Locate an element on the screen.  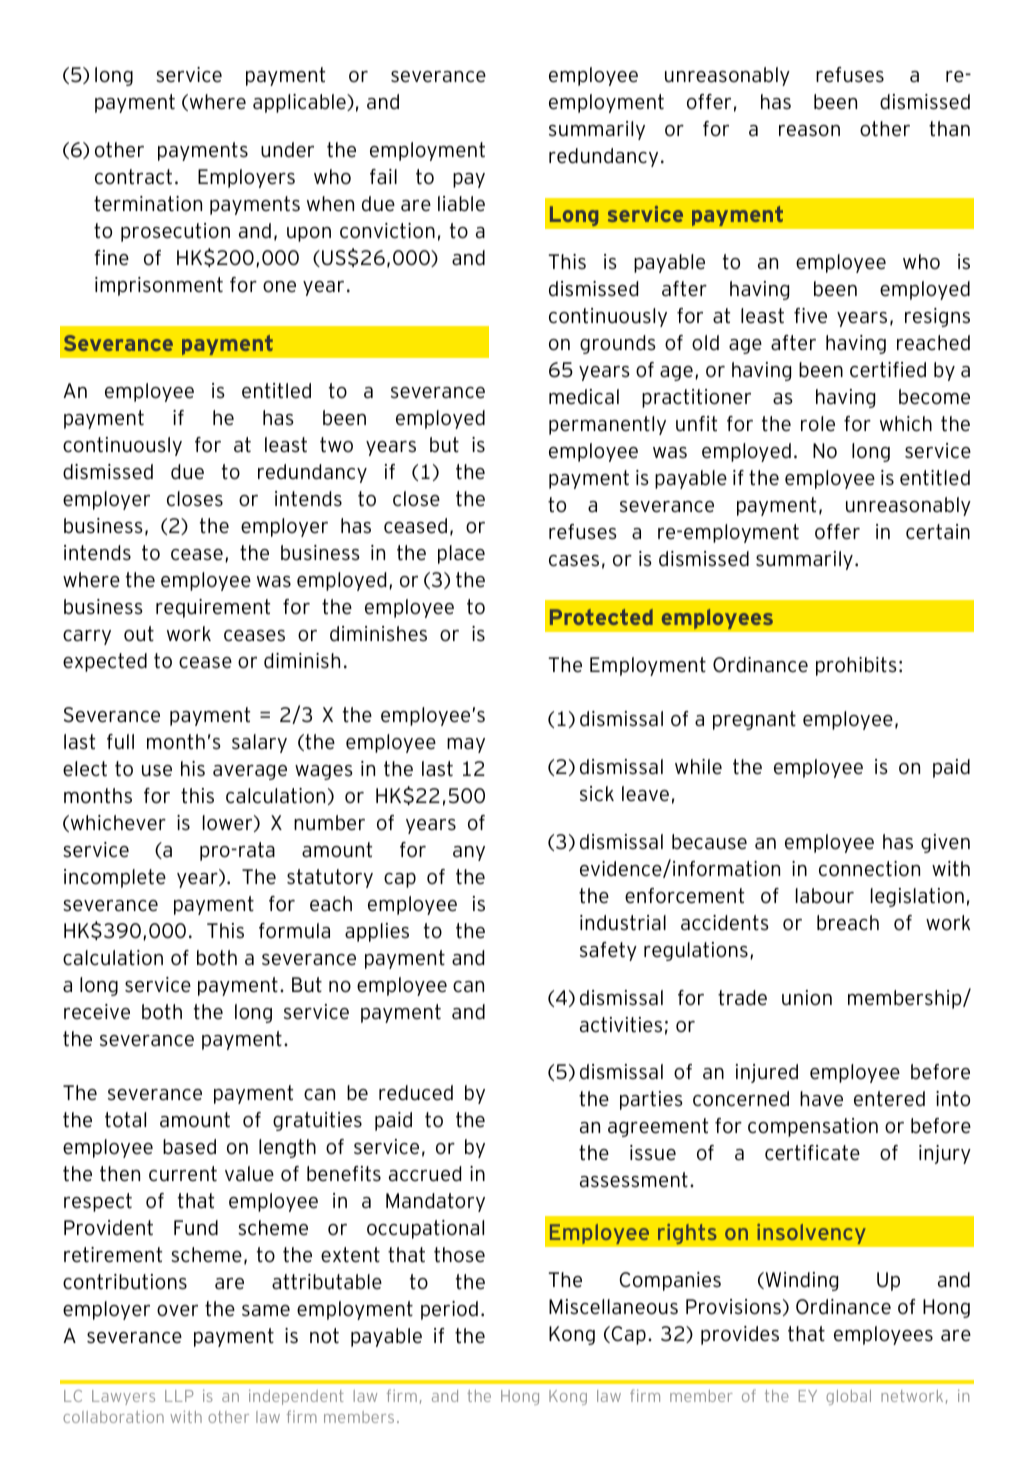
requirement is located at coordinates (213, 608).
